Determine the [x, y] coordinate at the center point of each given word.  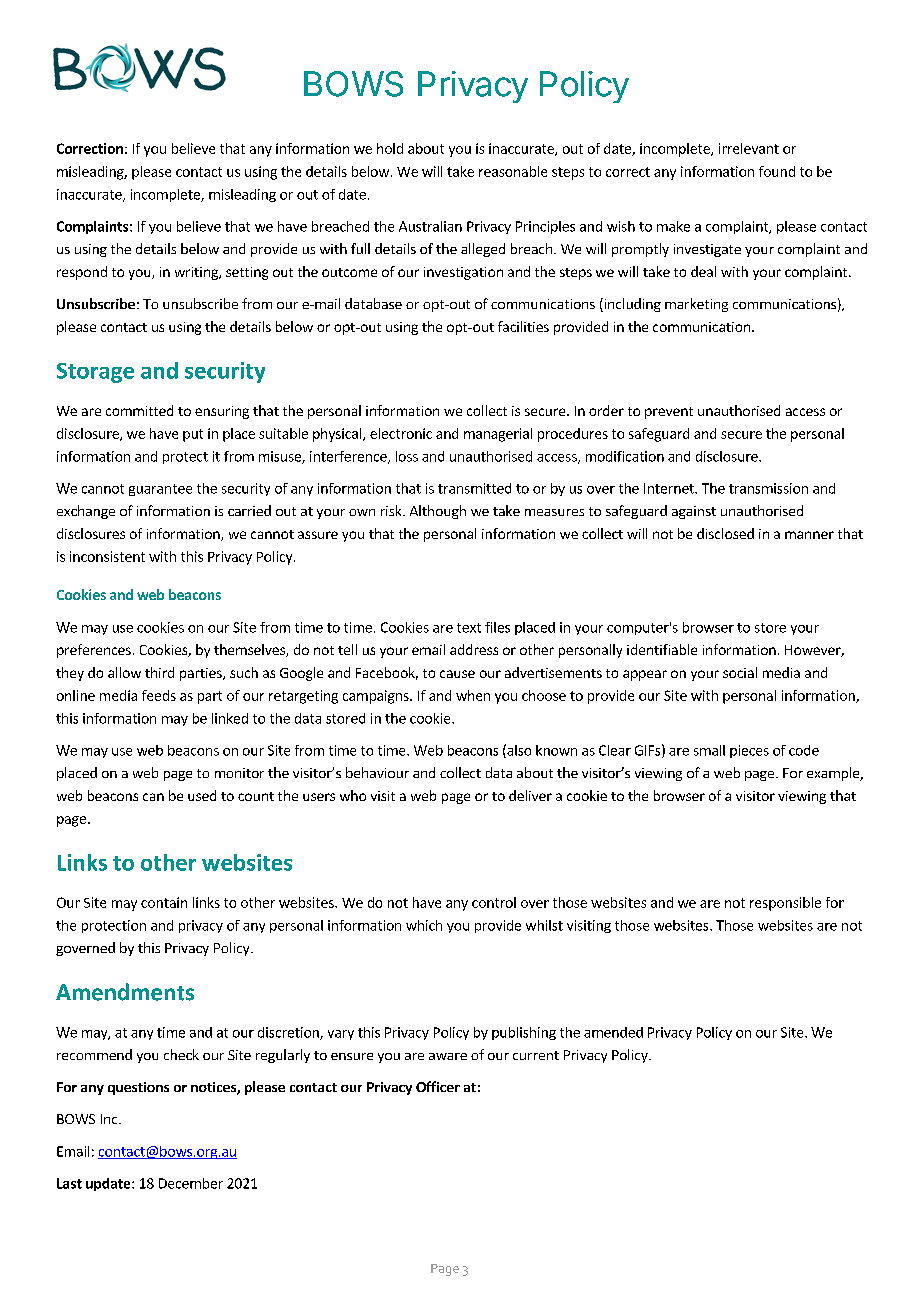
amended [613, 1032]
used [202, 795]
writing [197, 273]
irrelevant [749, 148]
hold [390, 148]
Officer [438, 1086]
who [353, 795]
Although [438, 512]
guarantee [160, 490]
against [694, 512]
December [191, 1183]
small [709, 750]
